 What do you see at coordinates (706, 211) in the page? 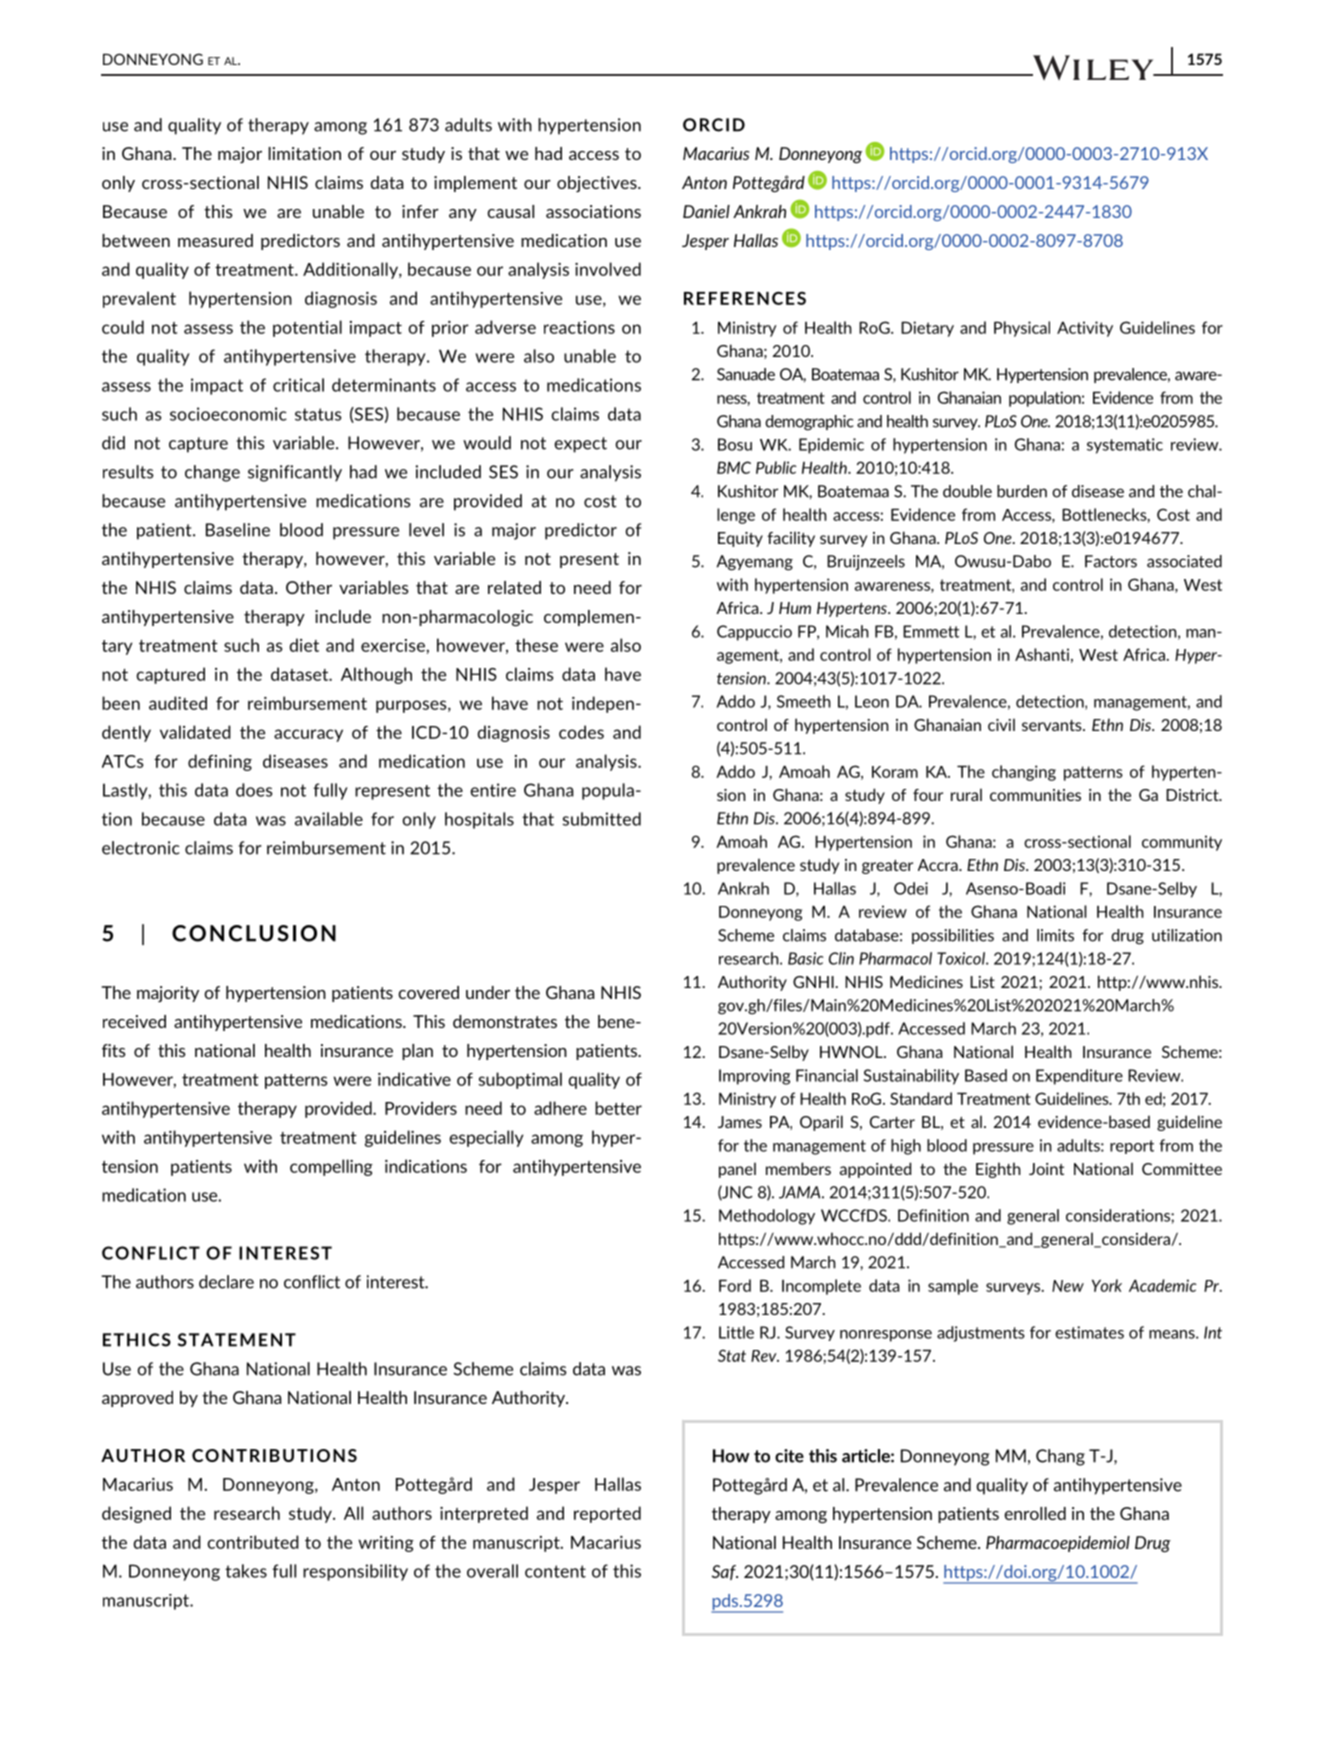
I see `Daniel` at bounding box center [706, 211].
